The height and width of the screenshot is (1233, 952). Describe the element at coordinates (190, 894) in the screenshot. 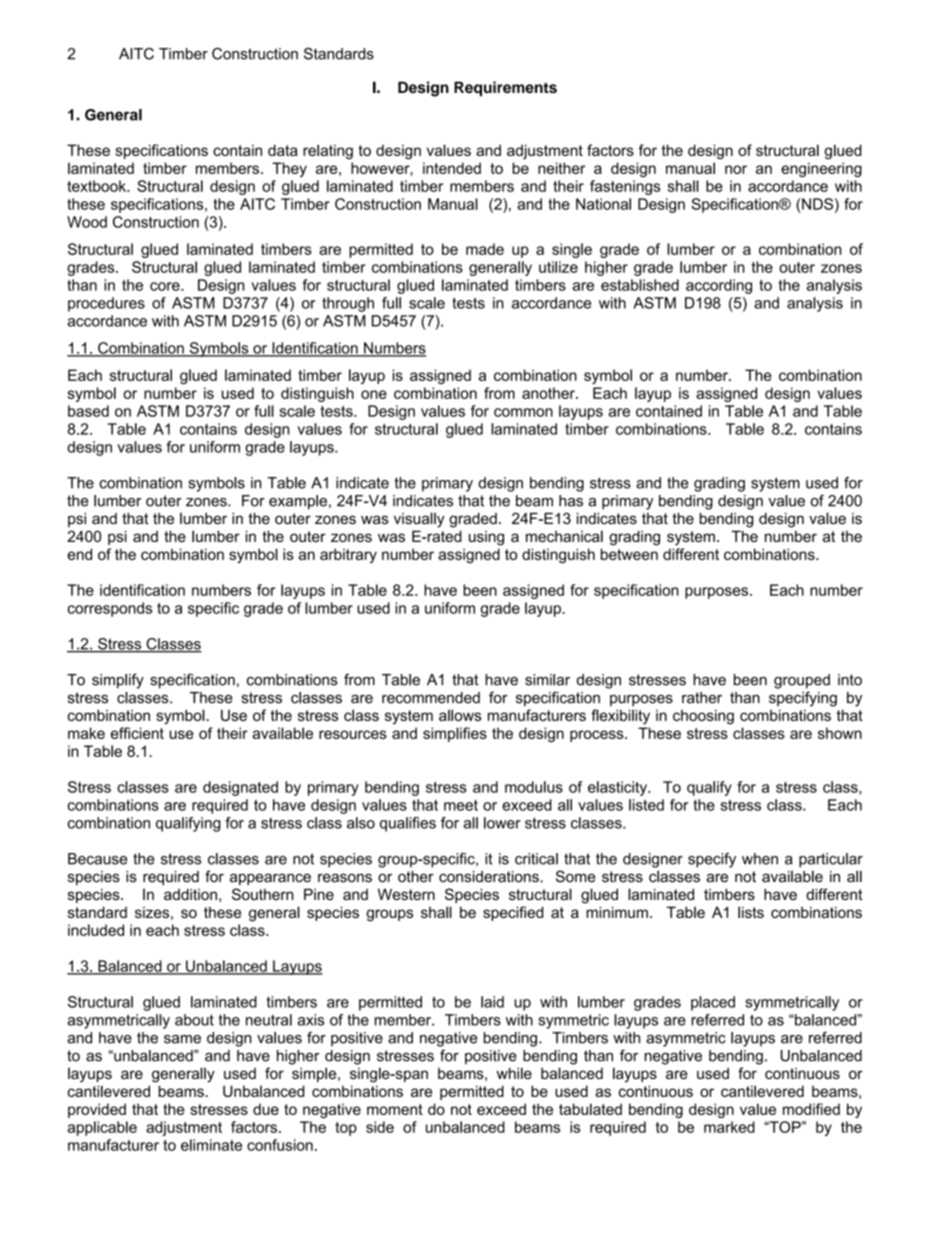

I see `addition` at that location.
